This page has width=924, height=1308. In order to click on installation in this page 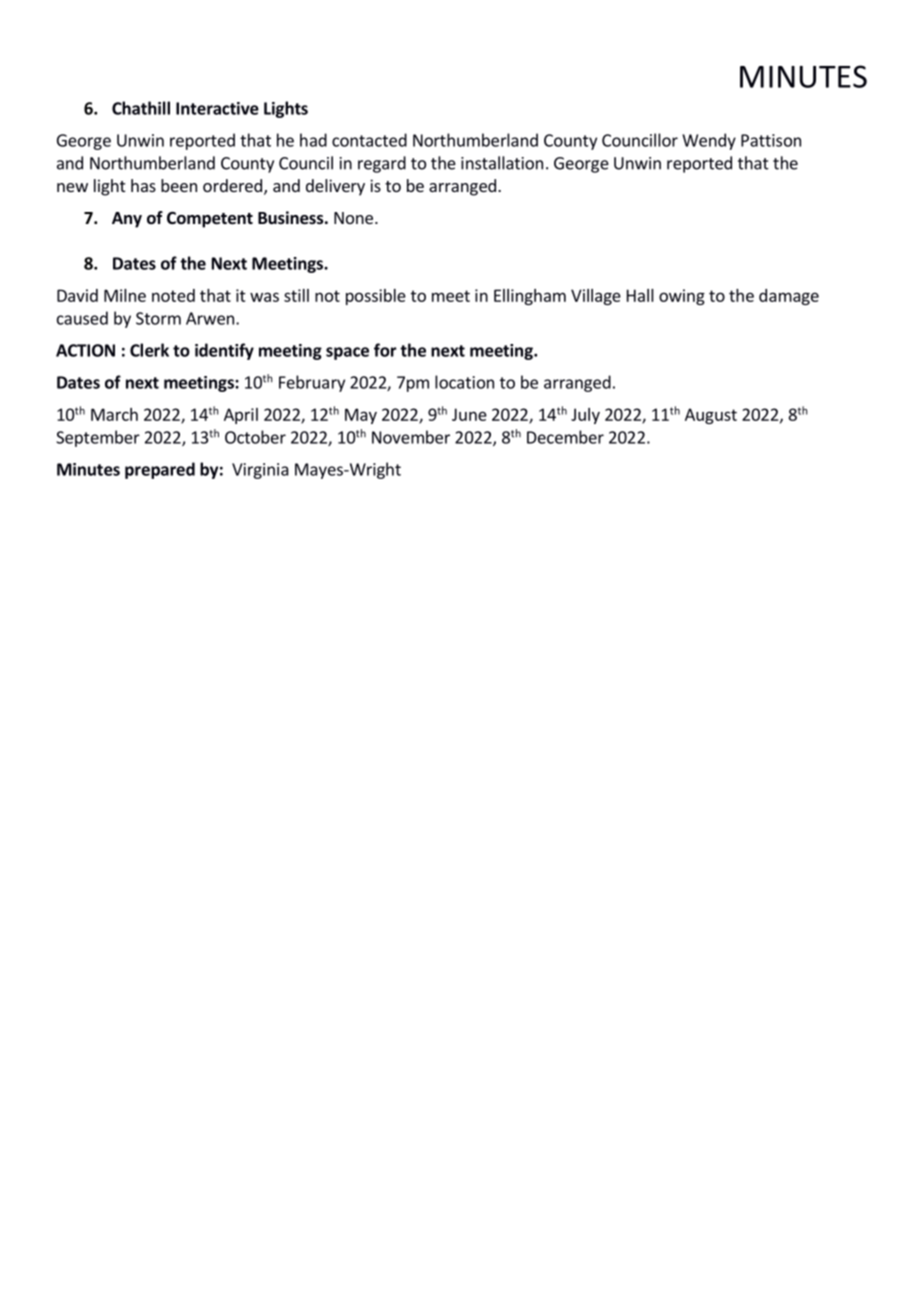, I will do `click(502, 163)`.
